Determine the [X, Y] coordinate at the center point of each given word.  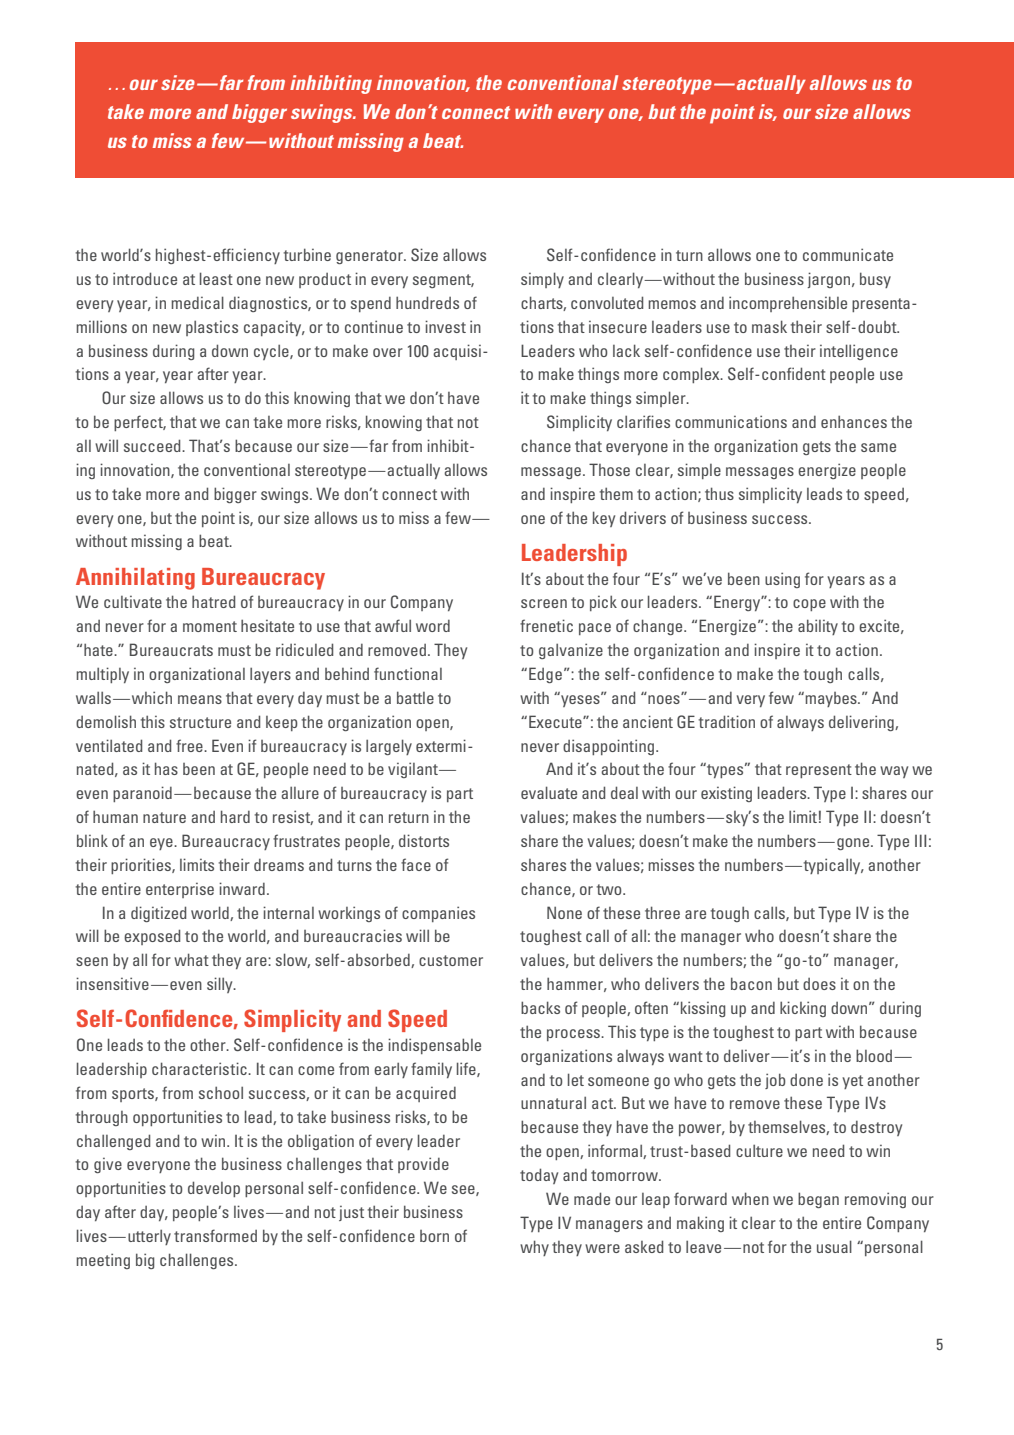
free [190, 745]
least [216, 278]
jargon [830, 280]
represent [819, 771]
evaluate [549, 792]
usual [834, 1246]
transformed [215, 1235]
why [534, 1248]
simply [542, 280]
